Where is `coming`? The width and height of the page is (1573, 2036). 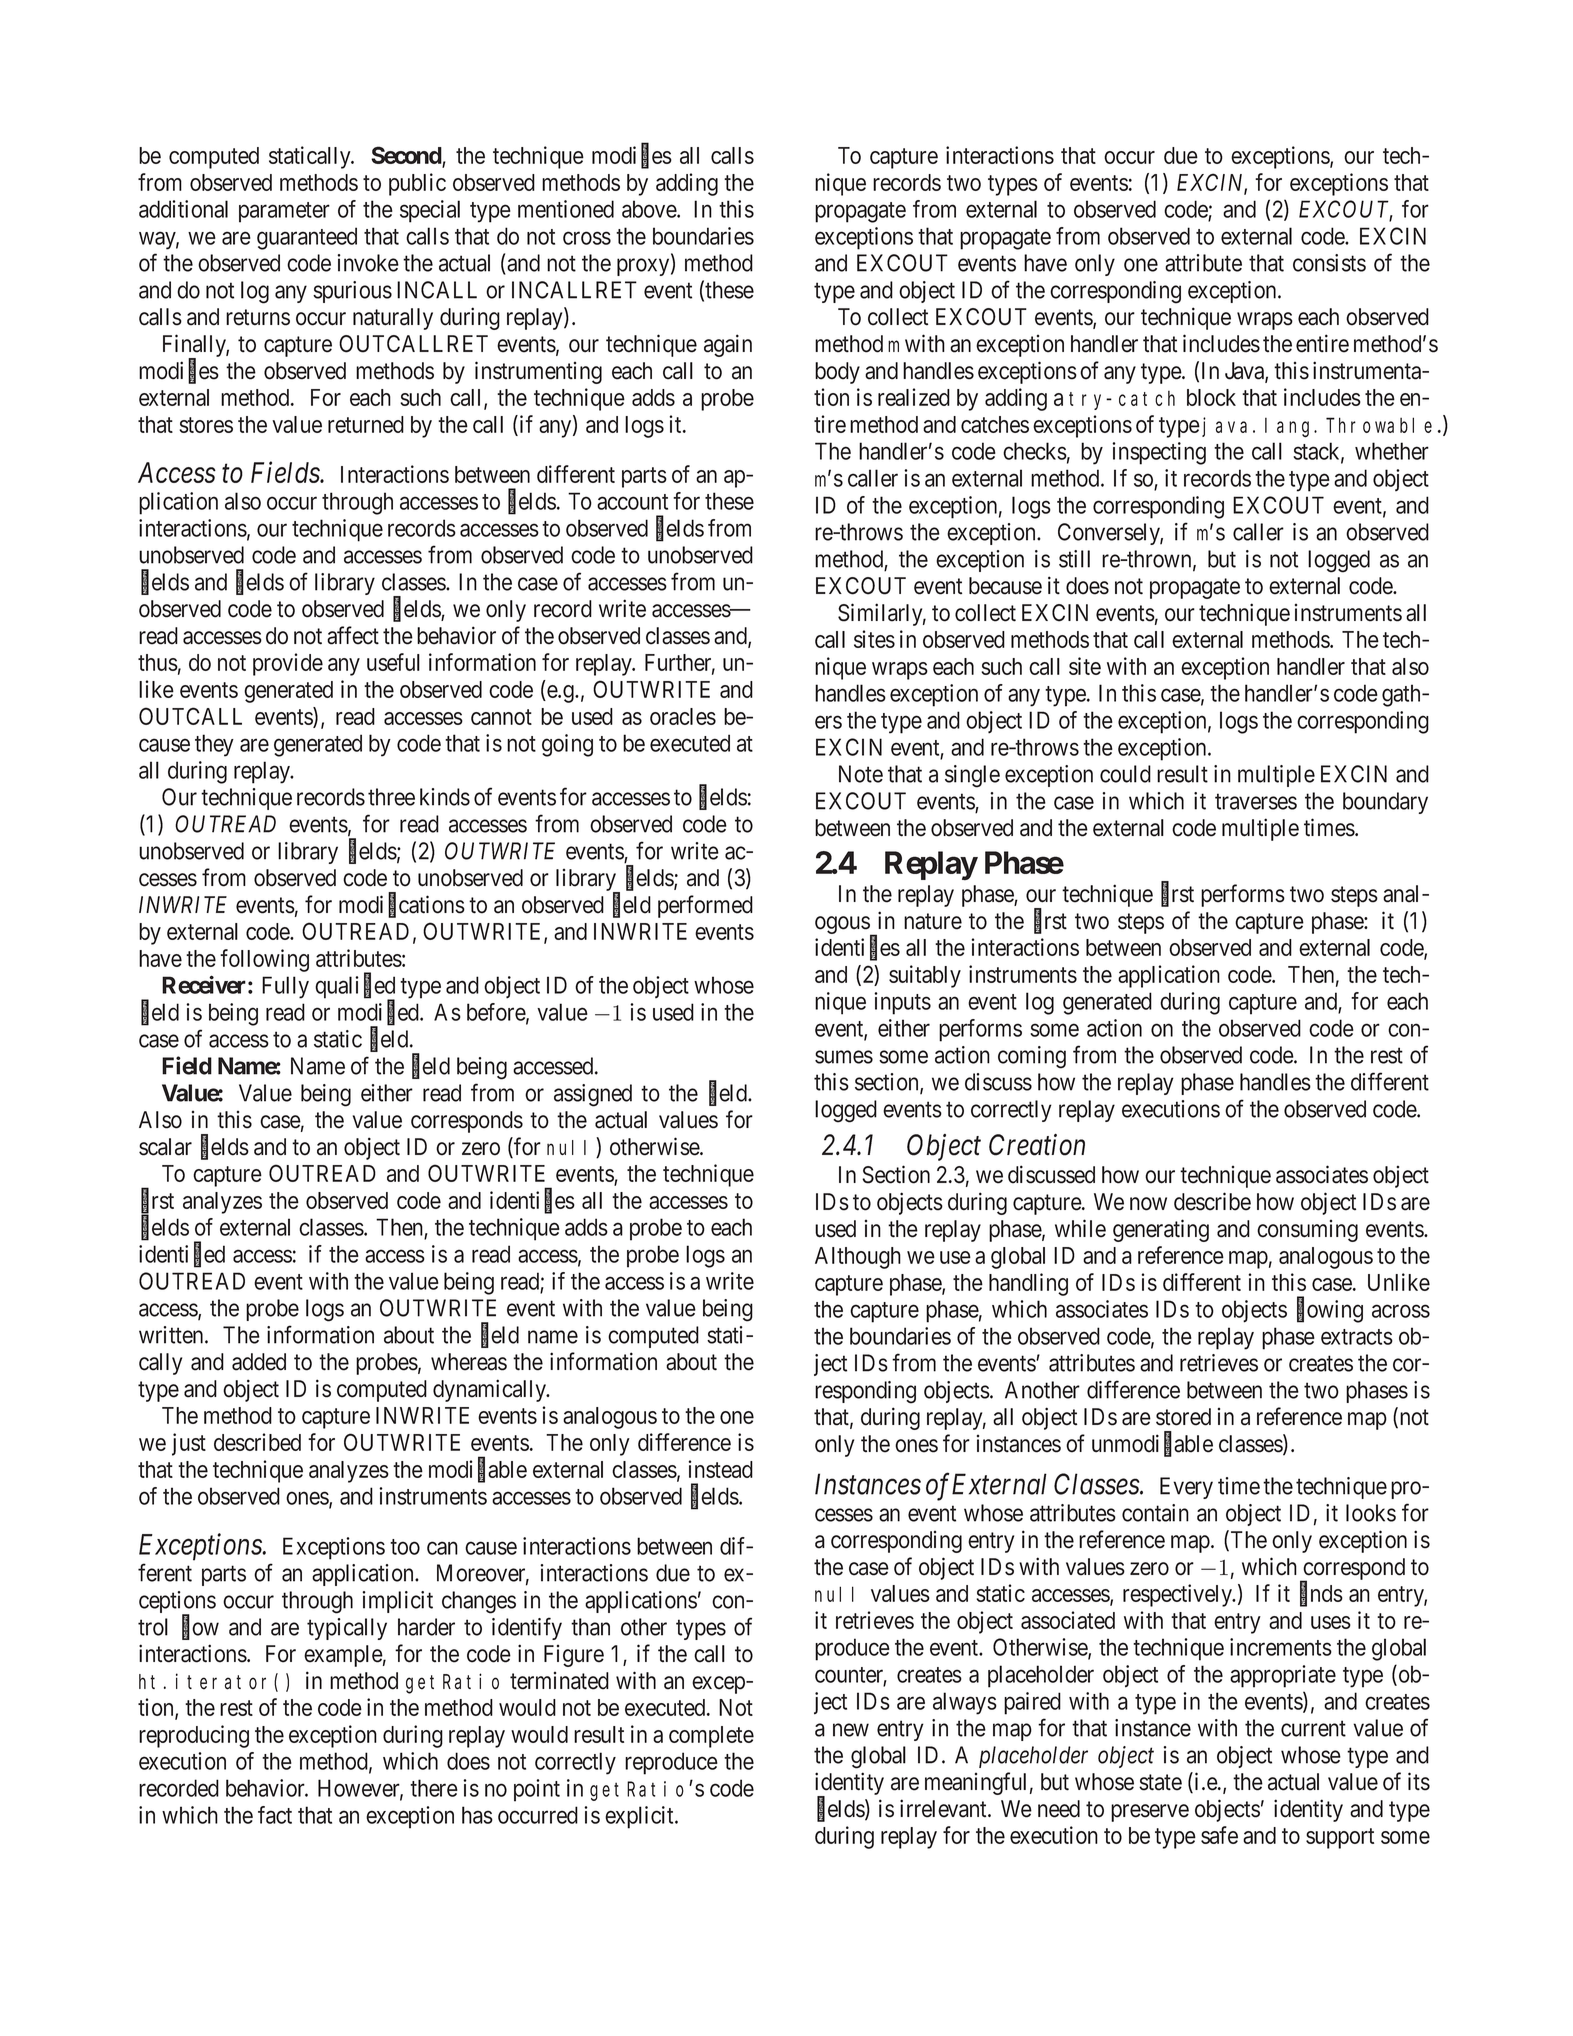 coming is located at coordinates (1032, 1057).
